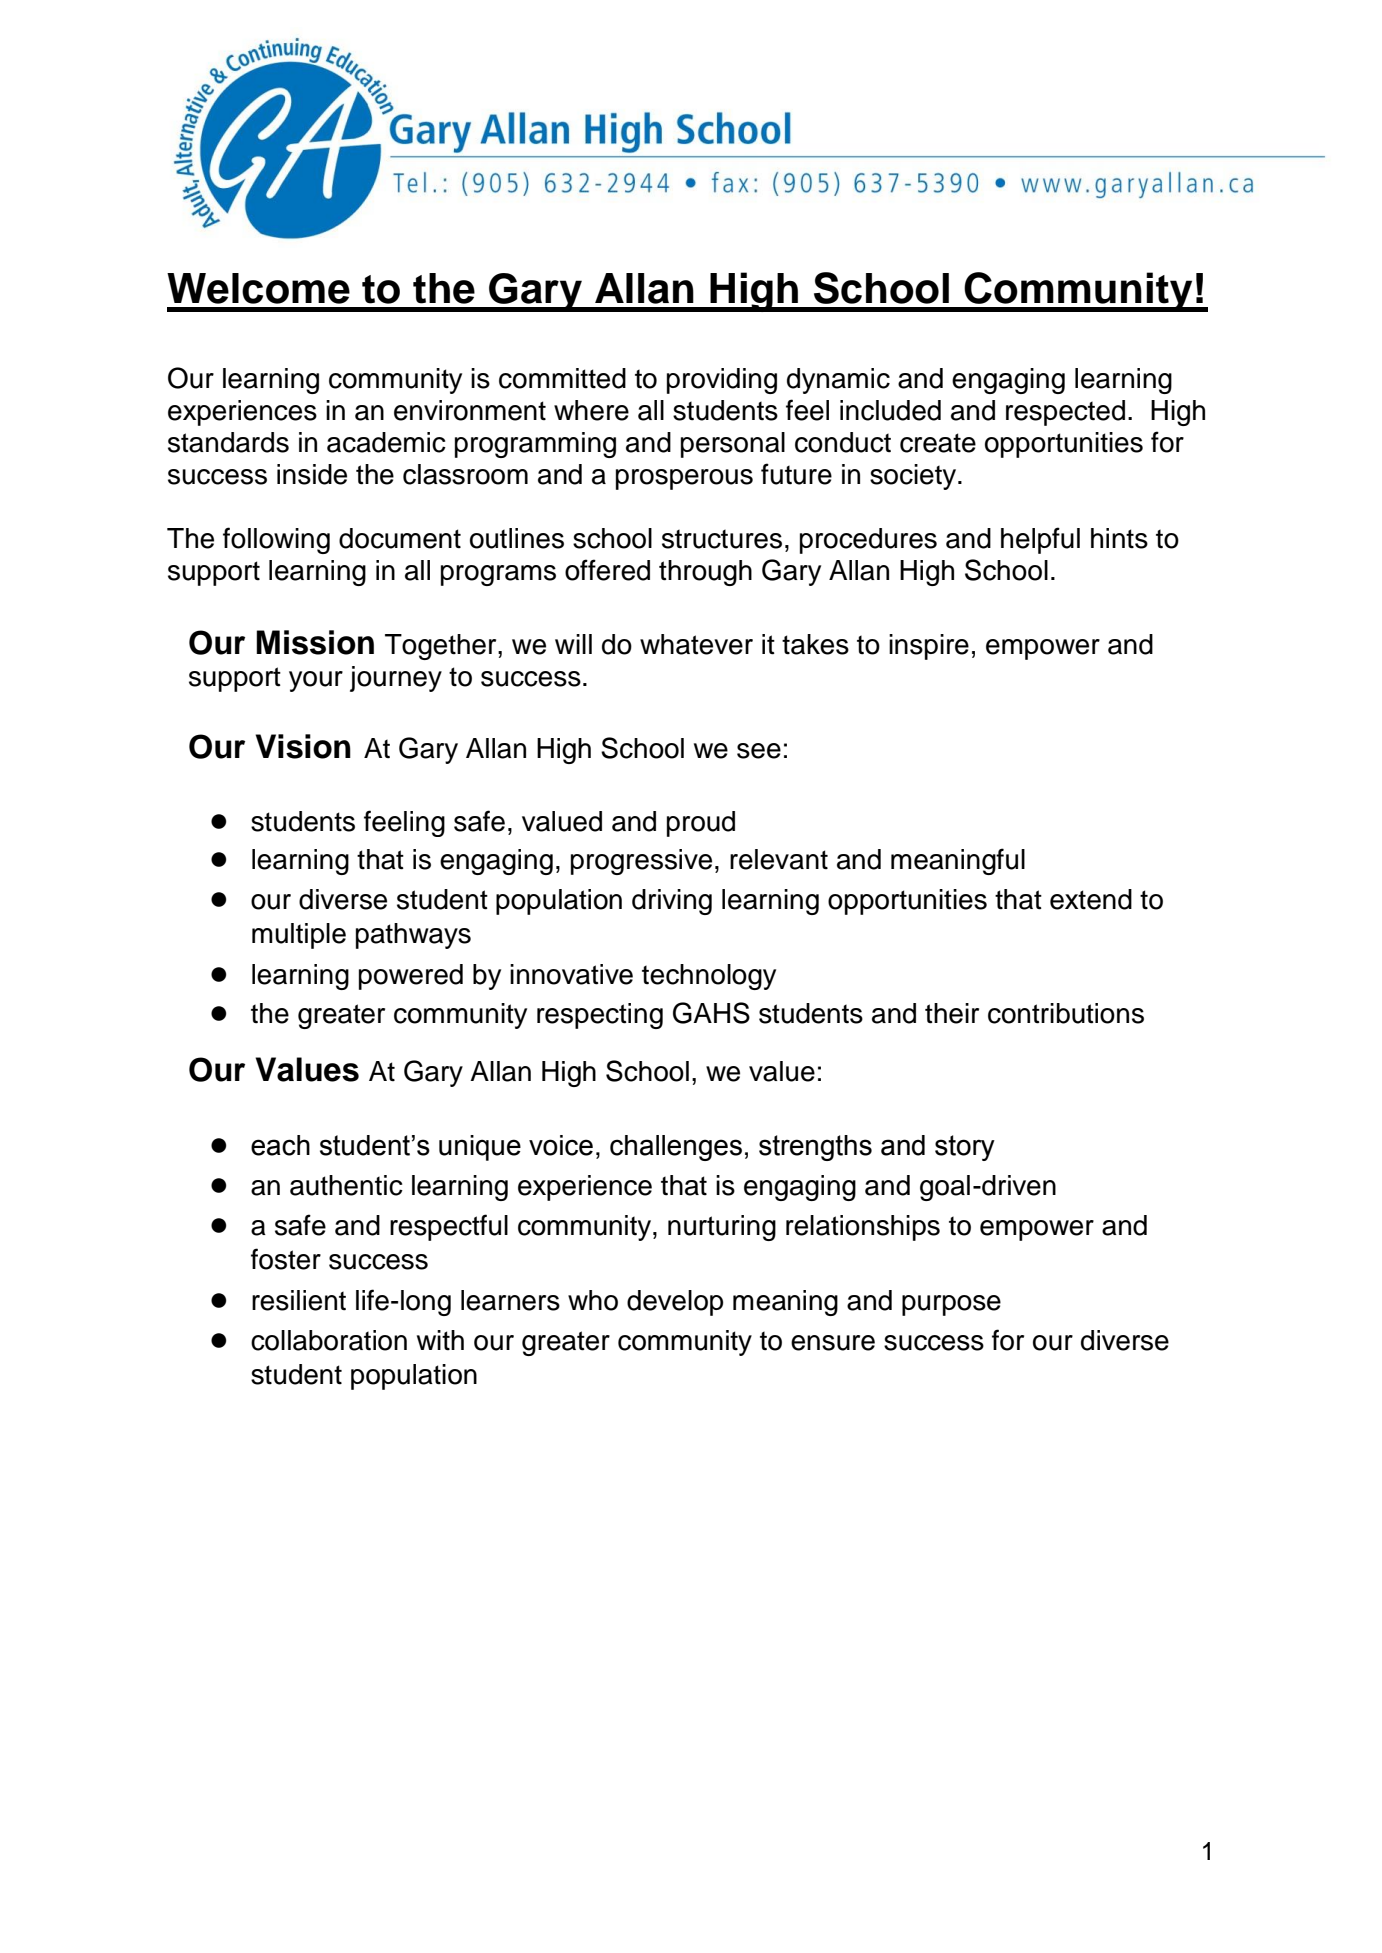 The image size is (1382, 1953). Describe the element at coordinates (929, 647) in the document. I see `inspire` at that location.
